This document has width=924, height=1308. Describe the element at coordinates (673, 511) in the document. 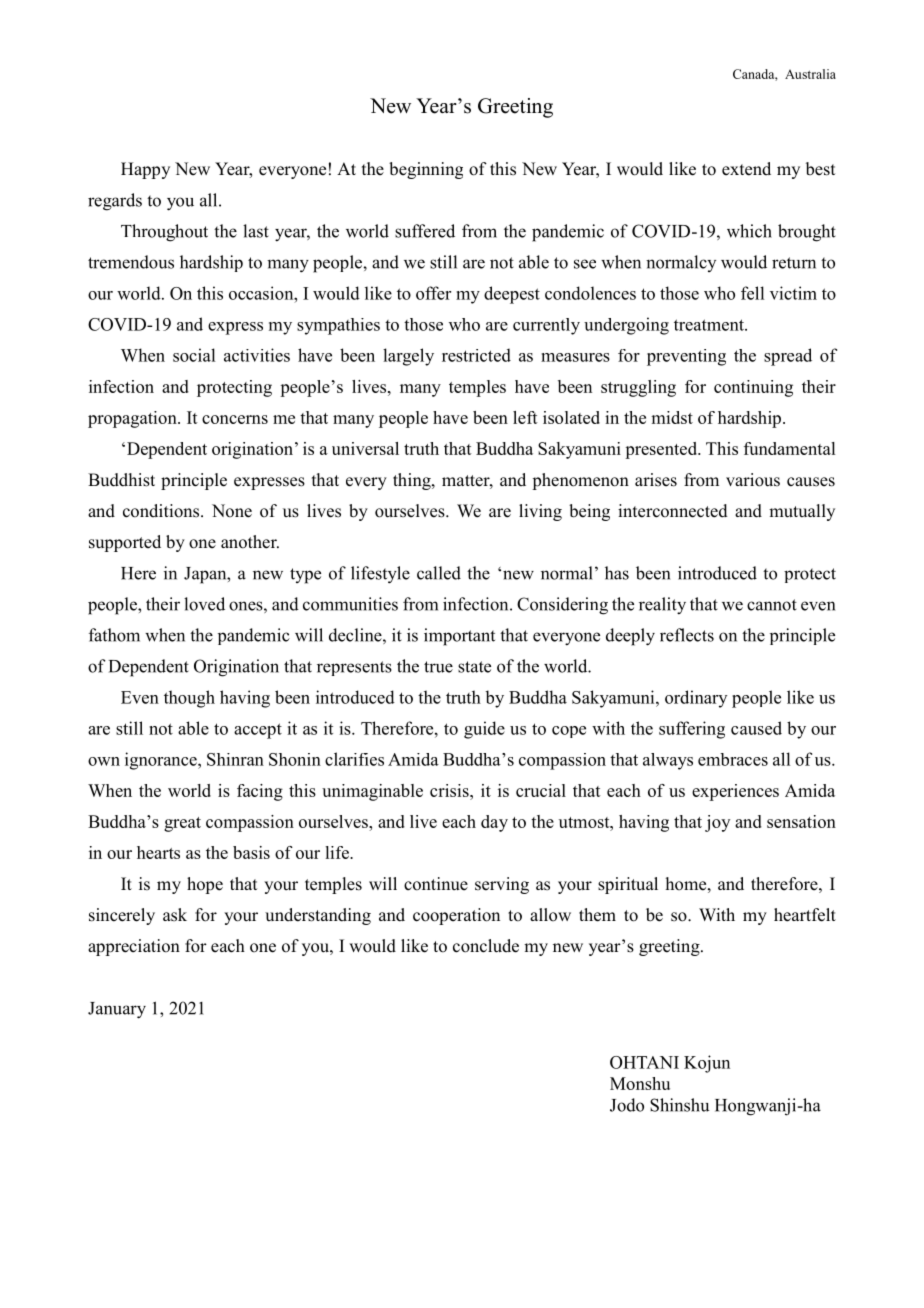

I see `interconnected` at that location.
